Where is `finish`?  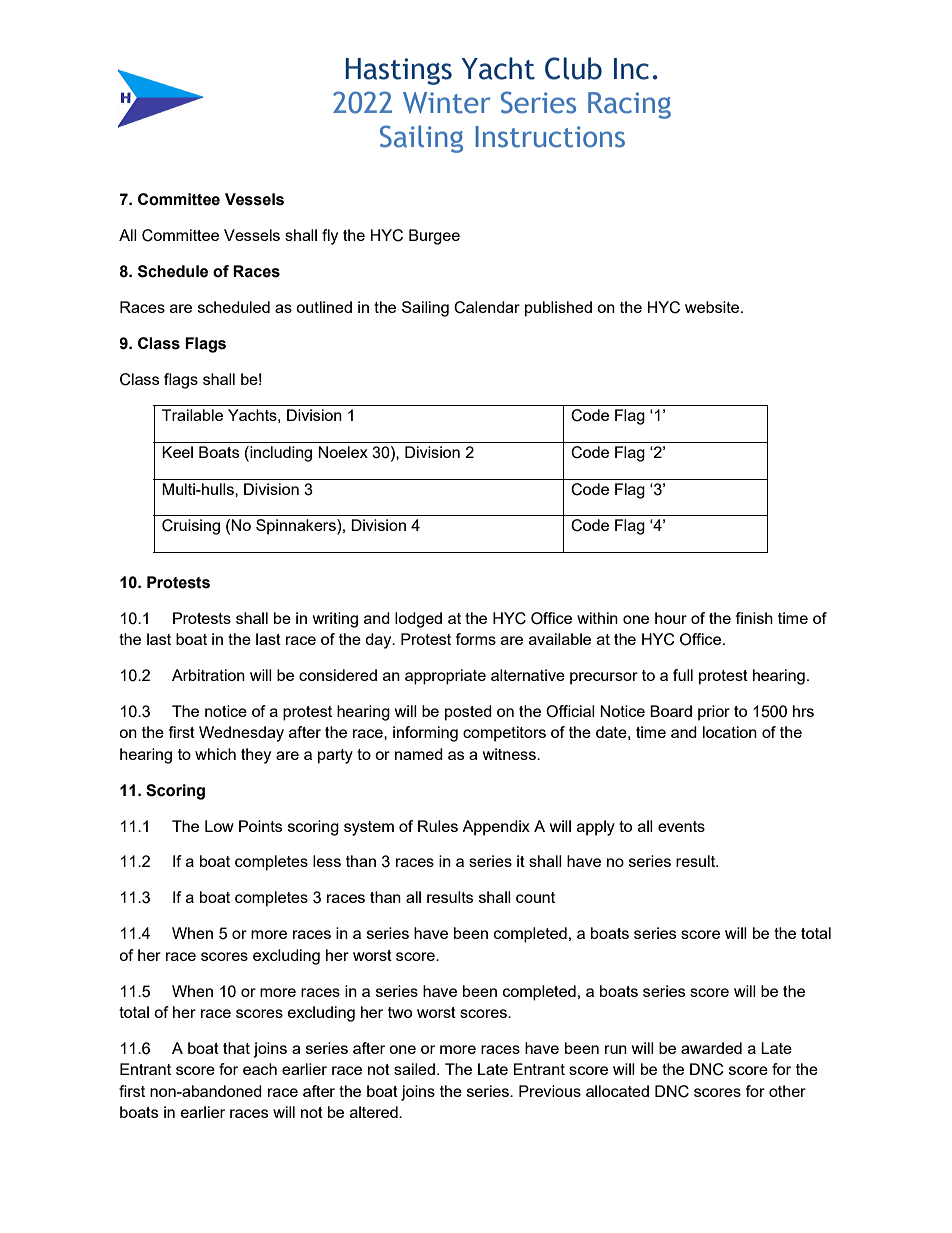
finish is located at coordinates (754, 618).
